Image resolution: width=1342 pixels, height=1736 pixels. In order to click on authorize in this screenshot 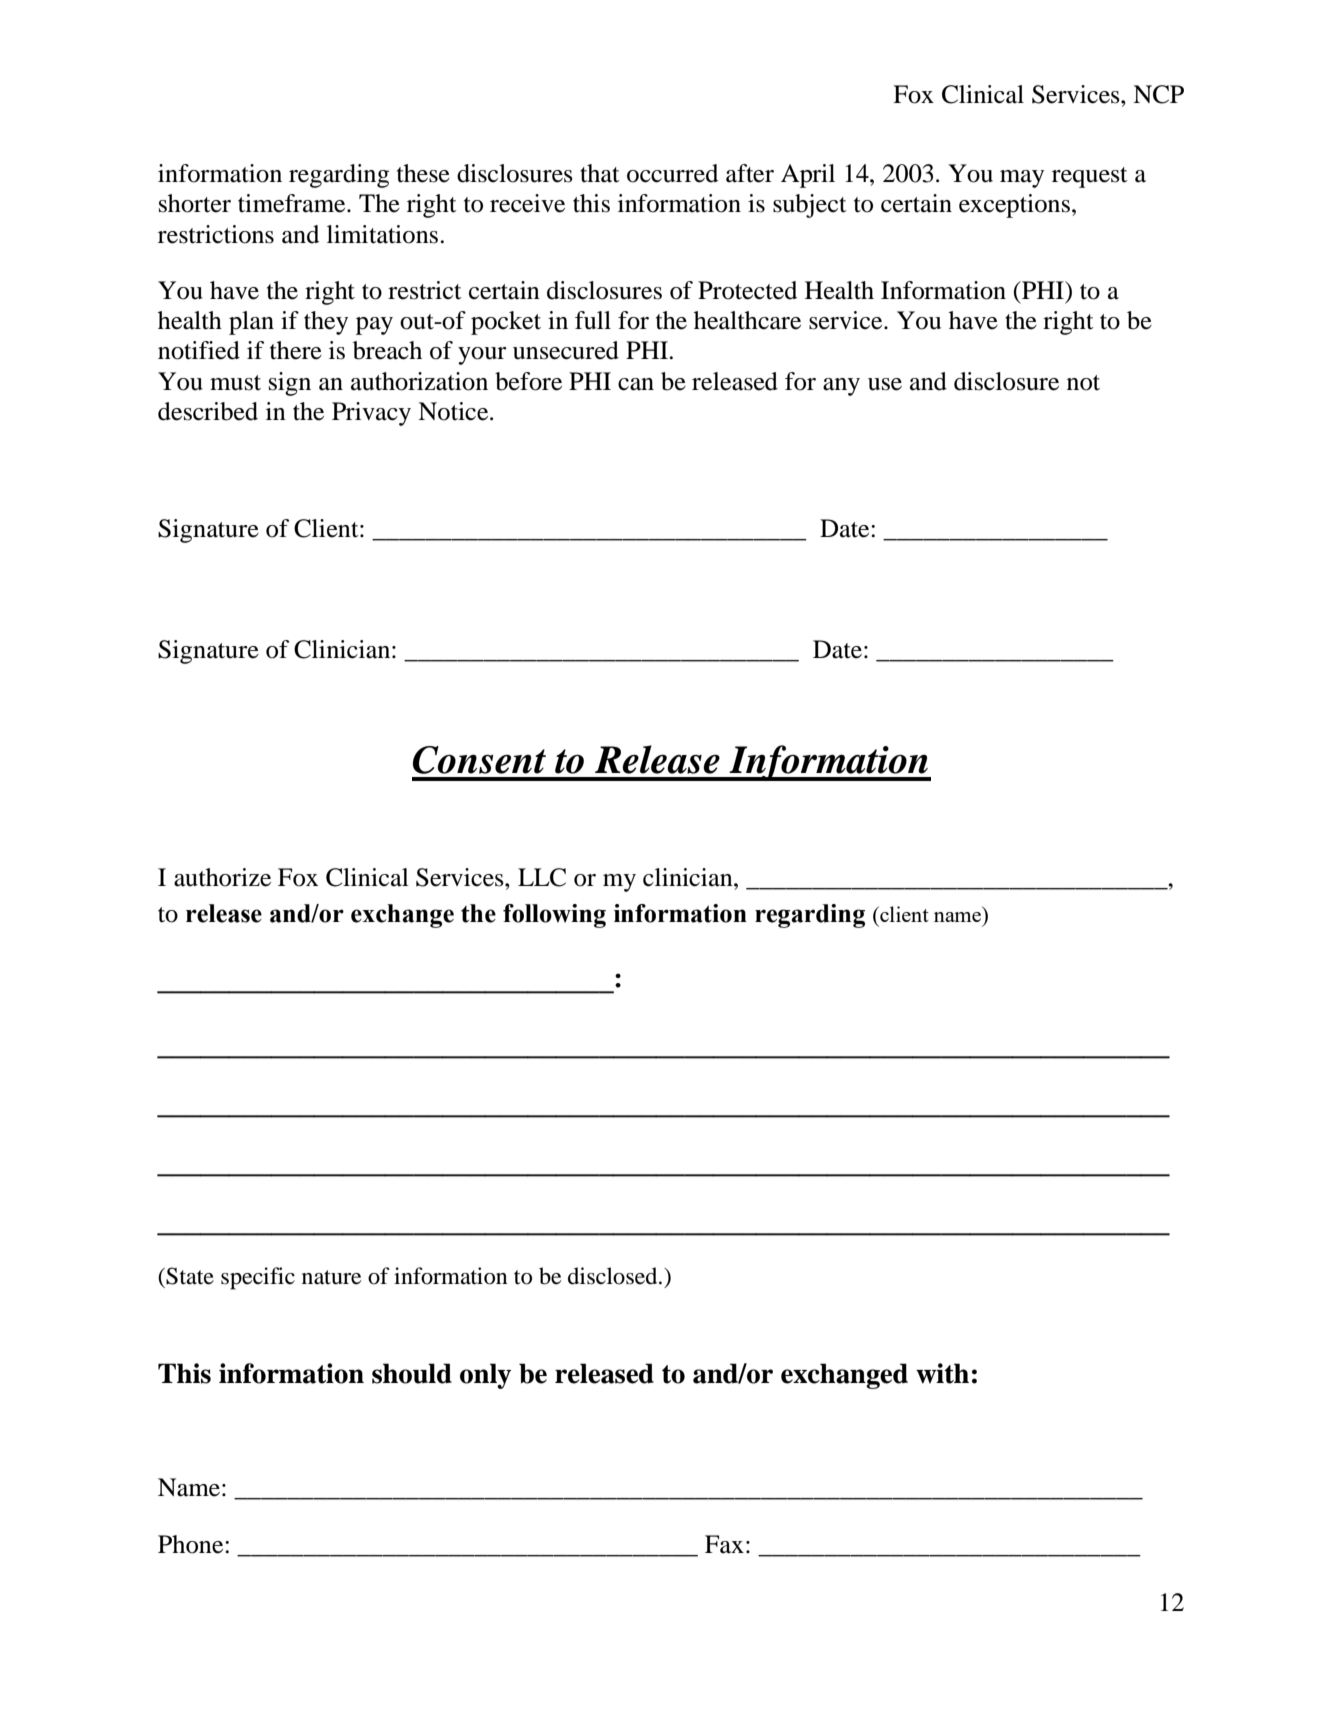, I will do `click(222, 877)`.
